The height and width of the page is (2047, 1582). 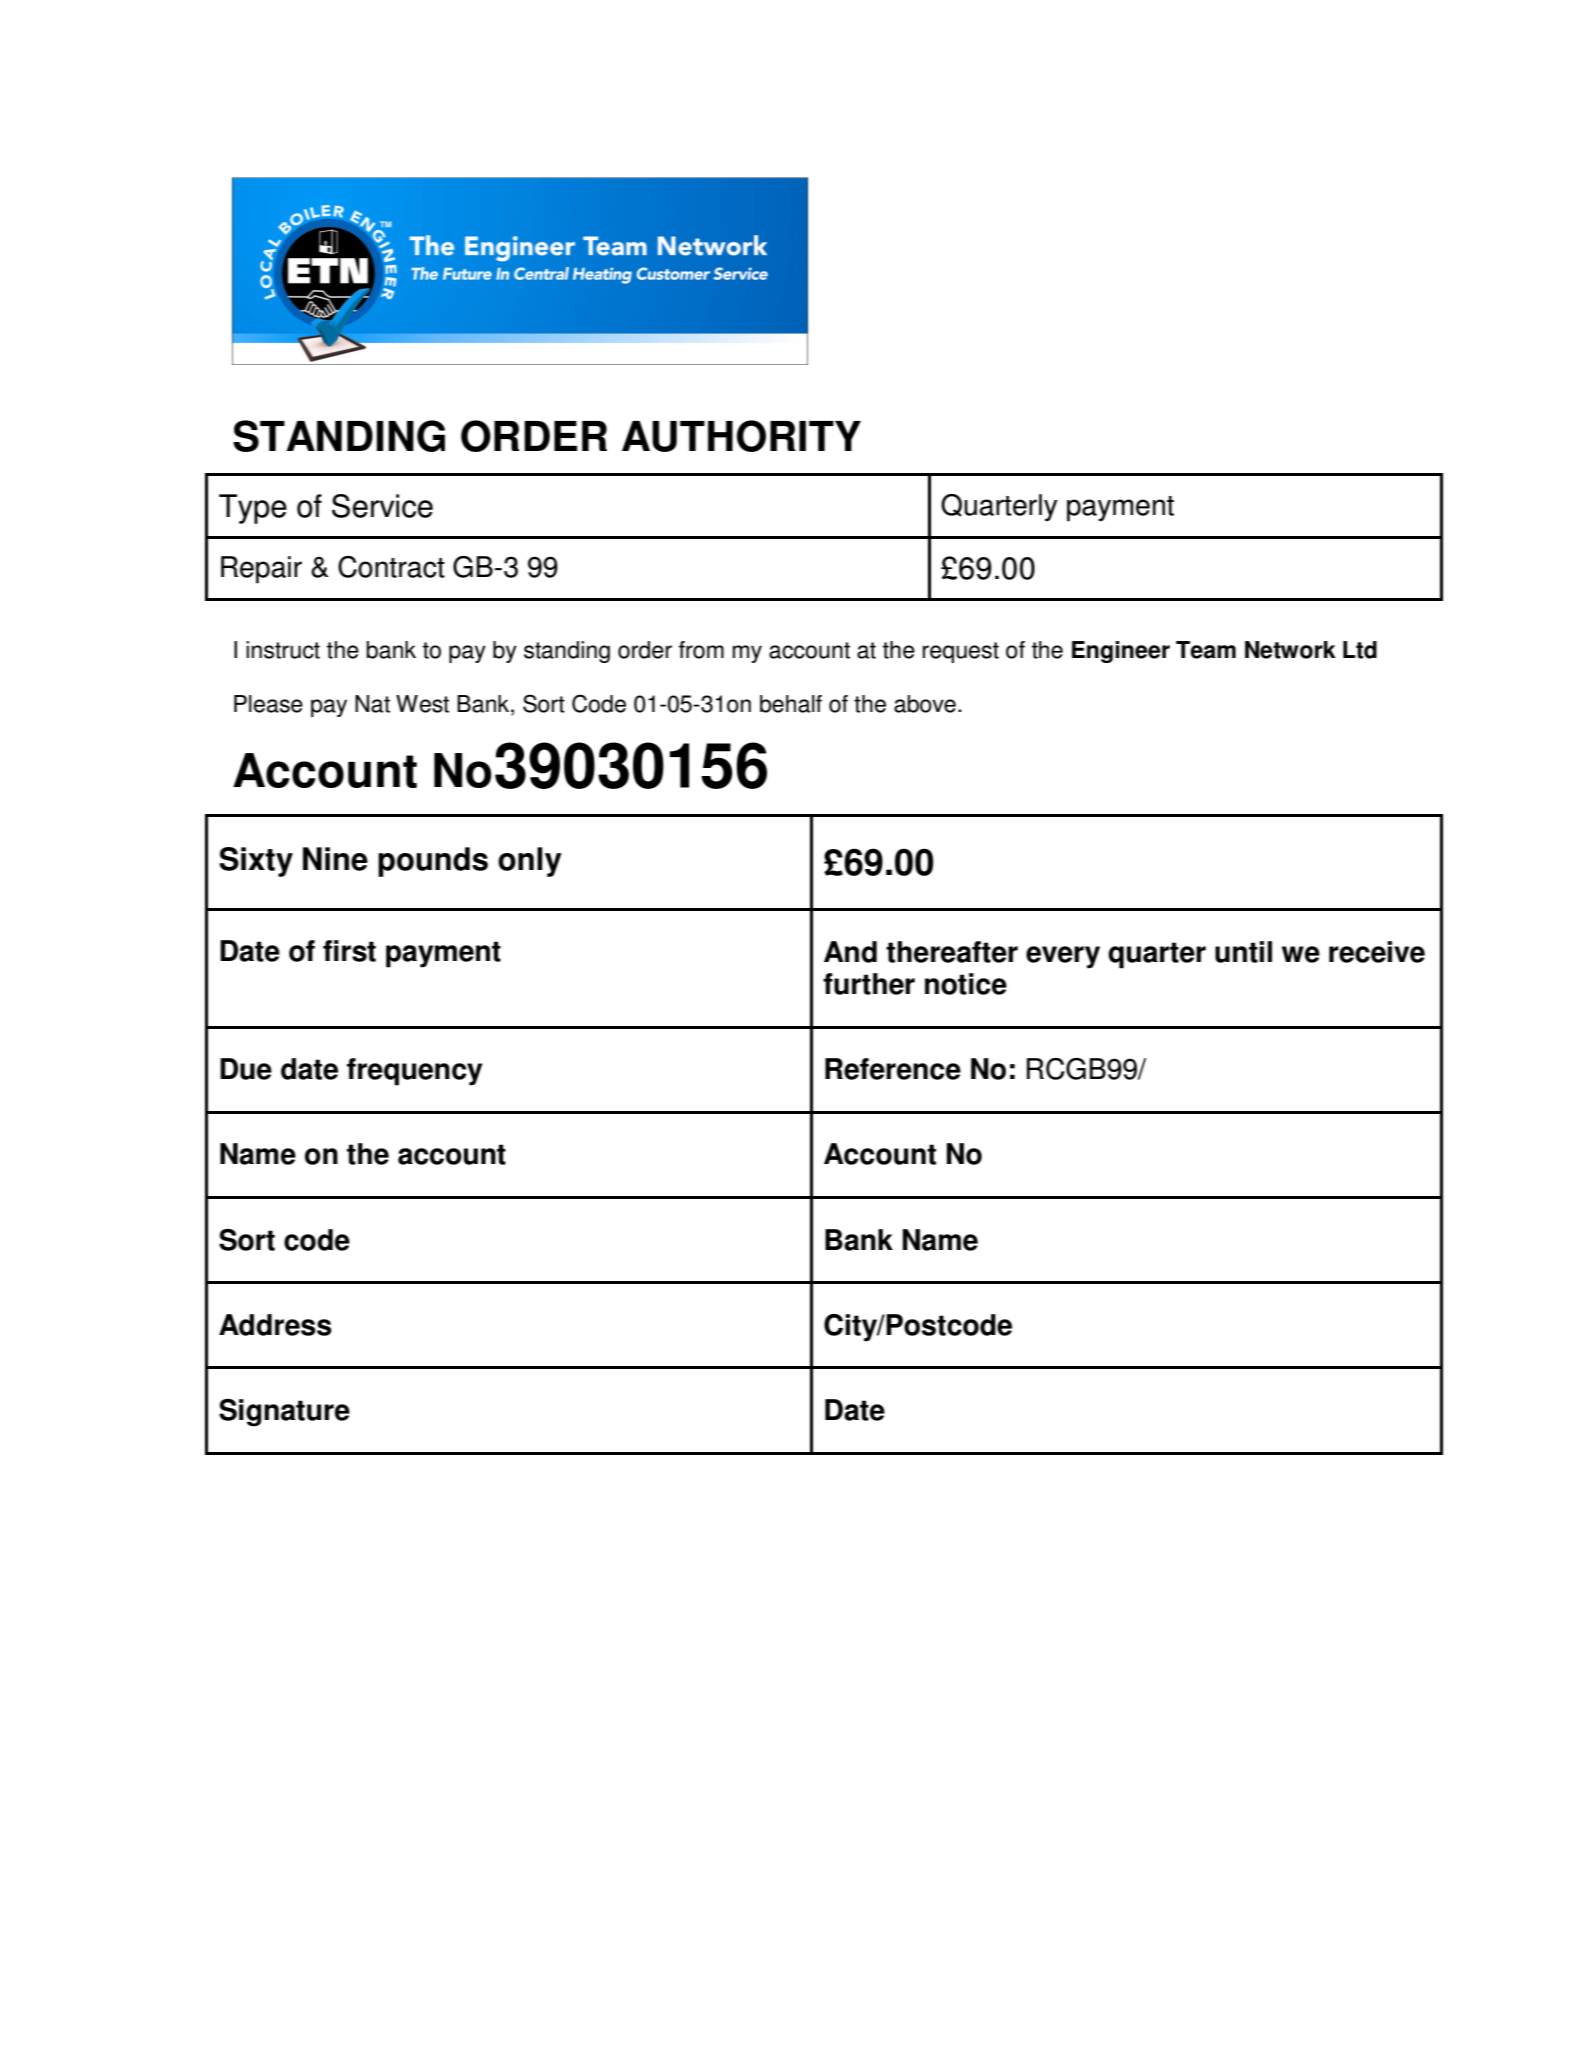 I want to click on Signature, so click(x=284, y=1413).
